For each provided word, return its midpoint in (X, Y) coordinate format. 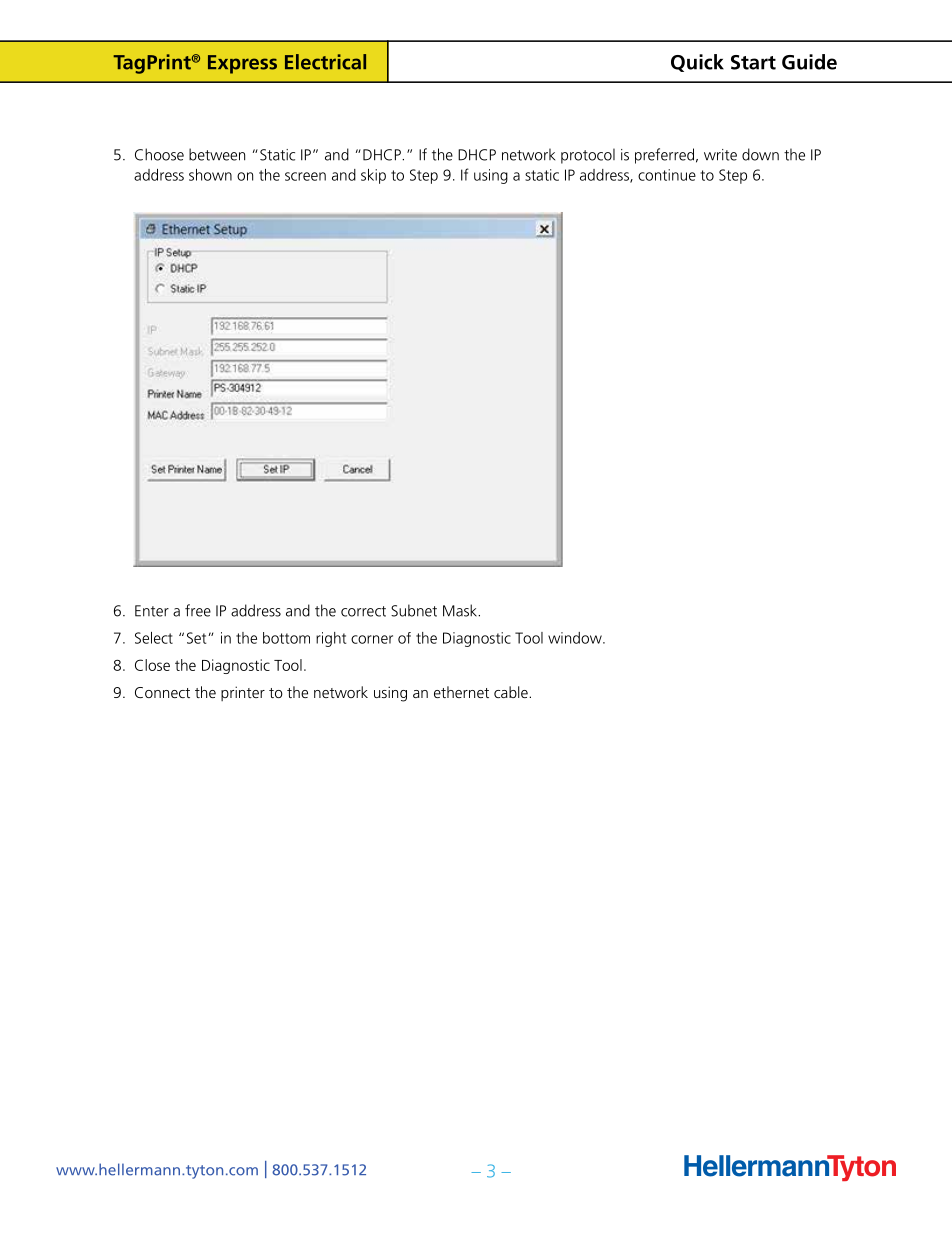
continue (667, 175)
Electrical (325, 62)
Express (242, 64)
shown (210, 175)
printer (243, 693)
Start (753, 62)
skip (373, 176)
